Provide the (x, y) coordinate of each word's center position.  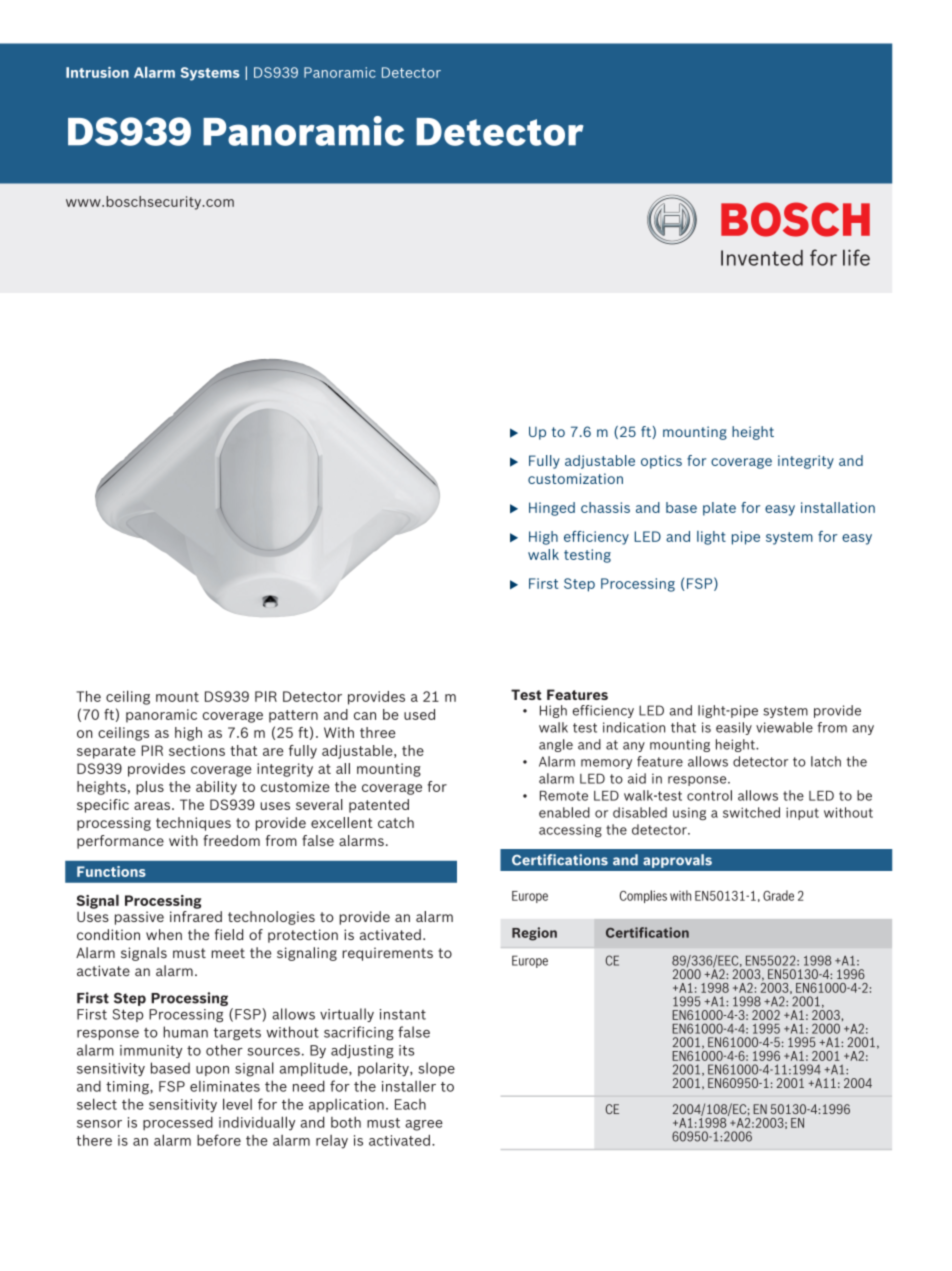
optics (661, 462)
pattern (293, 716)
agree (424, 1125)
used (419, 714)
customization (575, 478)
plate (719, 509)
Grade (778, 895)
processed (178, 1123)
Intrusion (97, 72)
